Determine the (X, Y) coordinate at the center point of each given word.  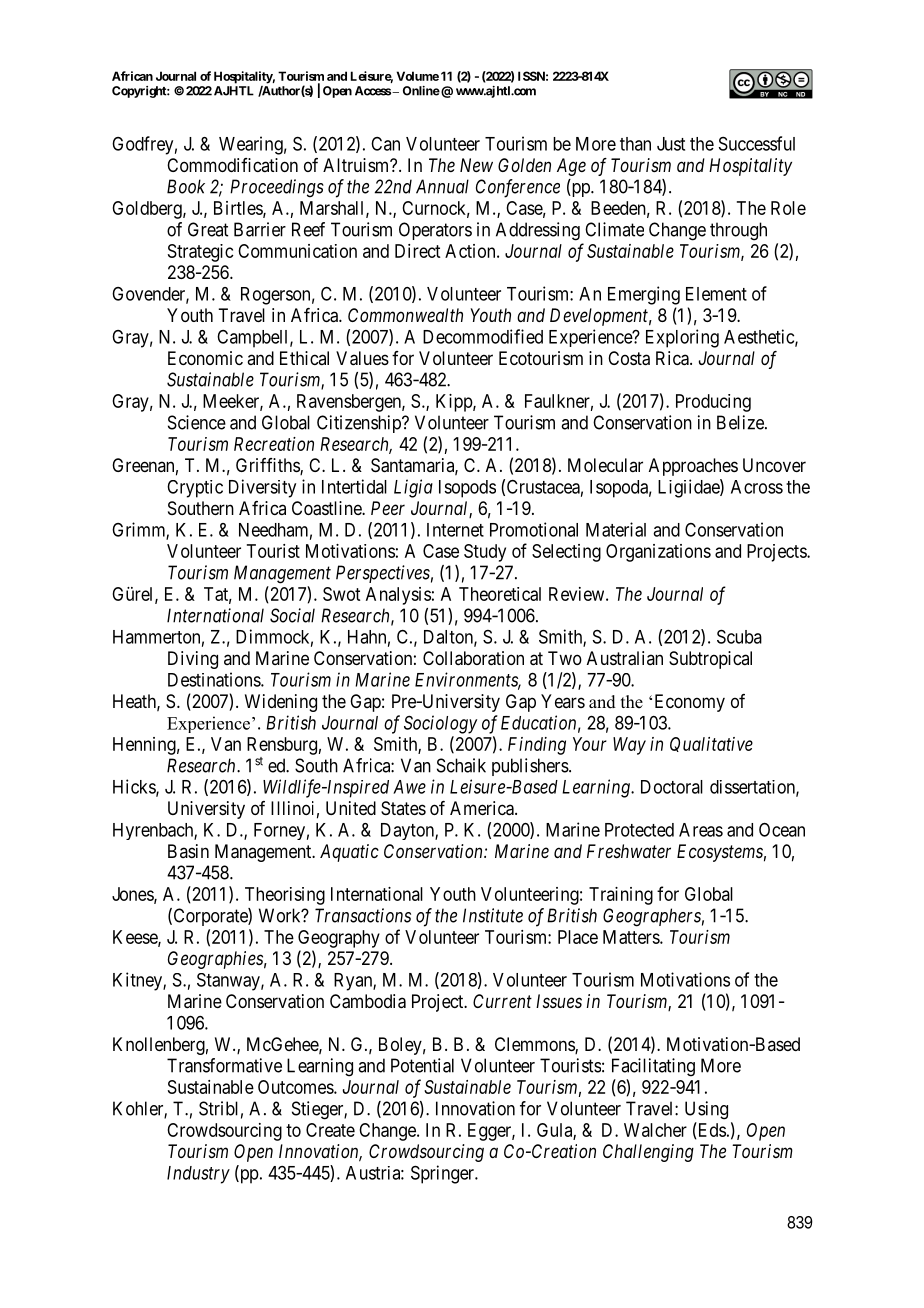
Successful (757, 143)
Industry (198, 1175)
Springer (444, 1174)
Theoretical (500, 594)
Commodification (232, 165)
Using (706, 1110)
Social (292, 615)
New (476, 165)
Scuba (739, 636)
